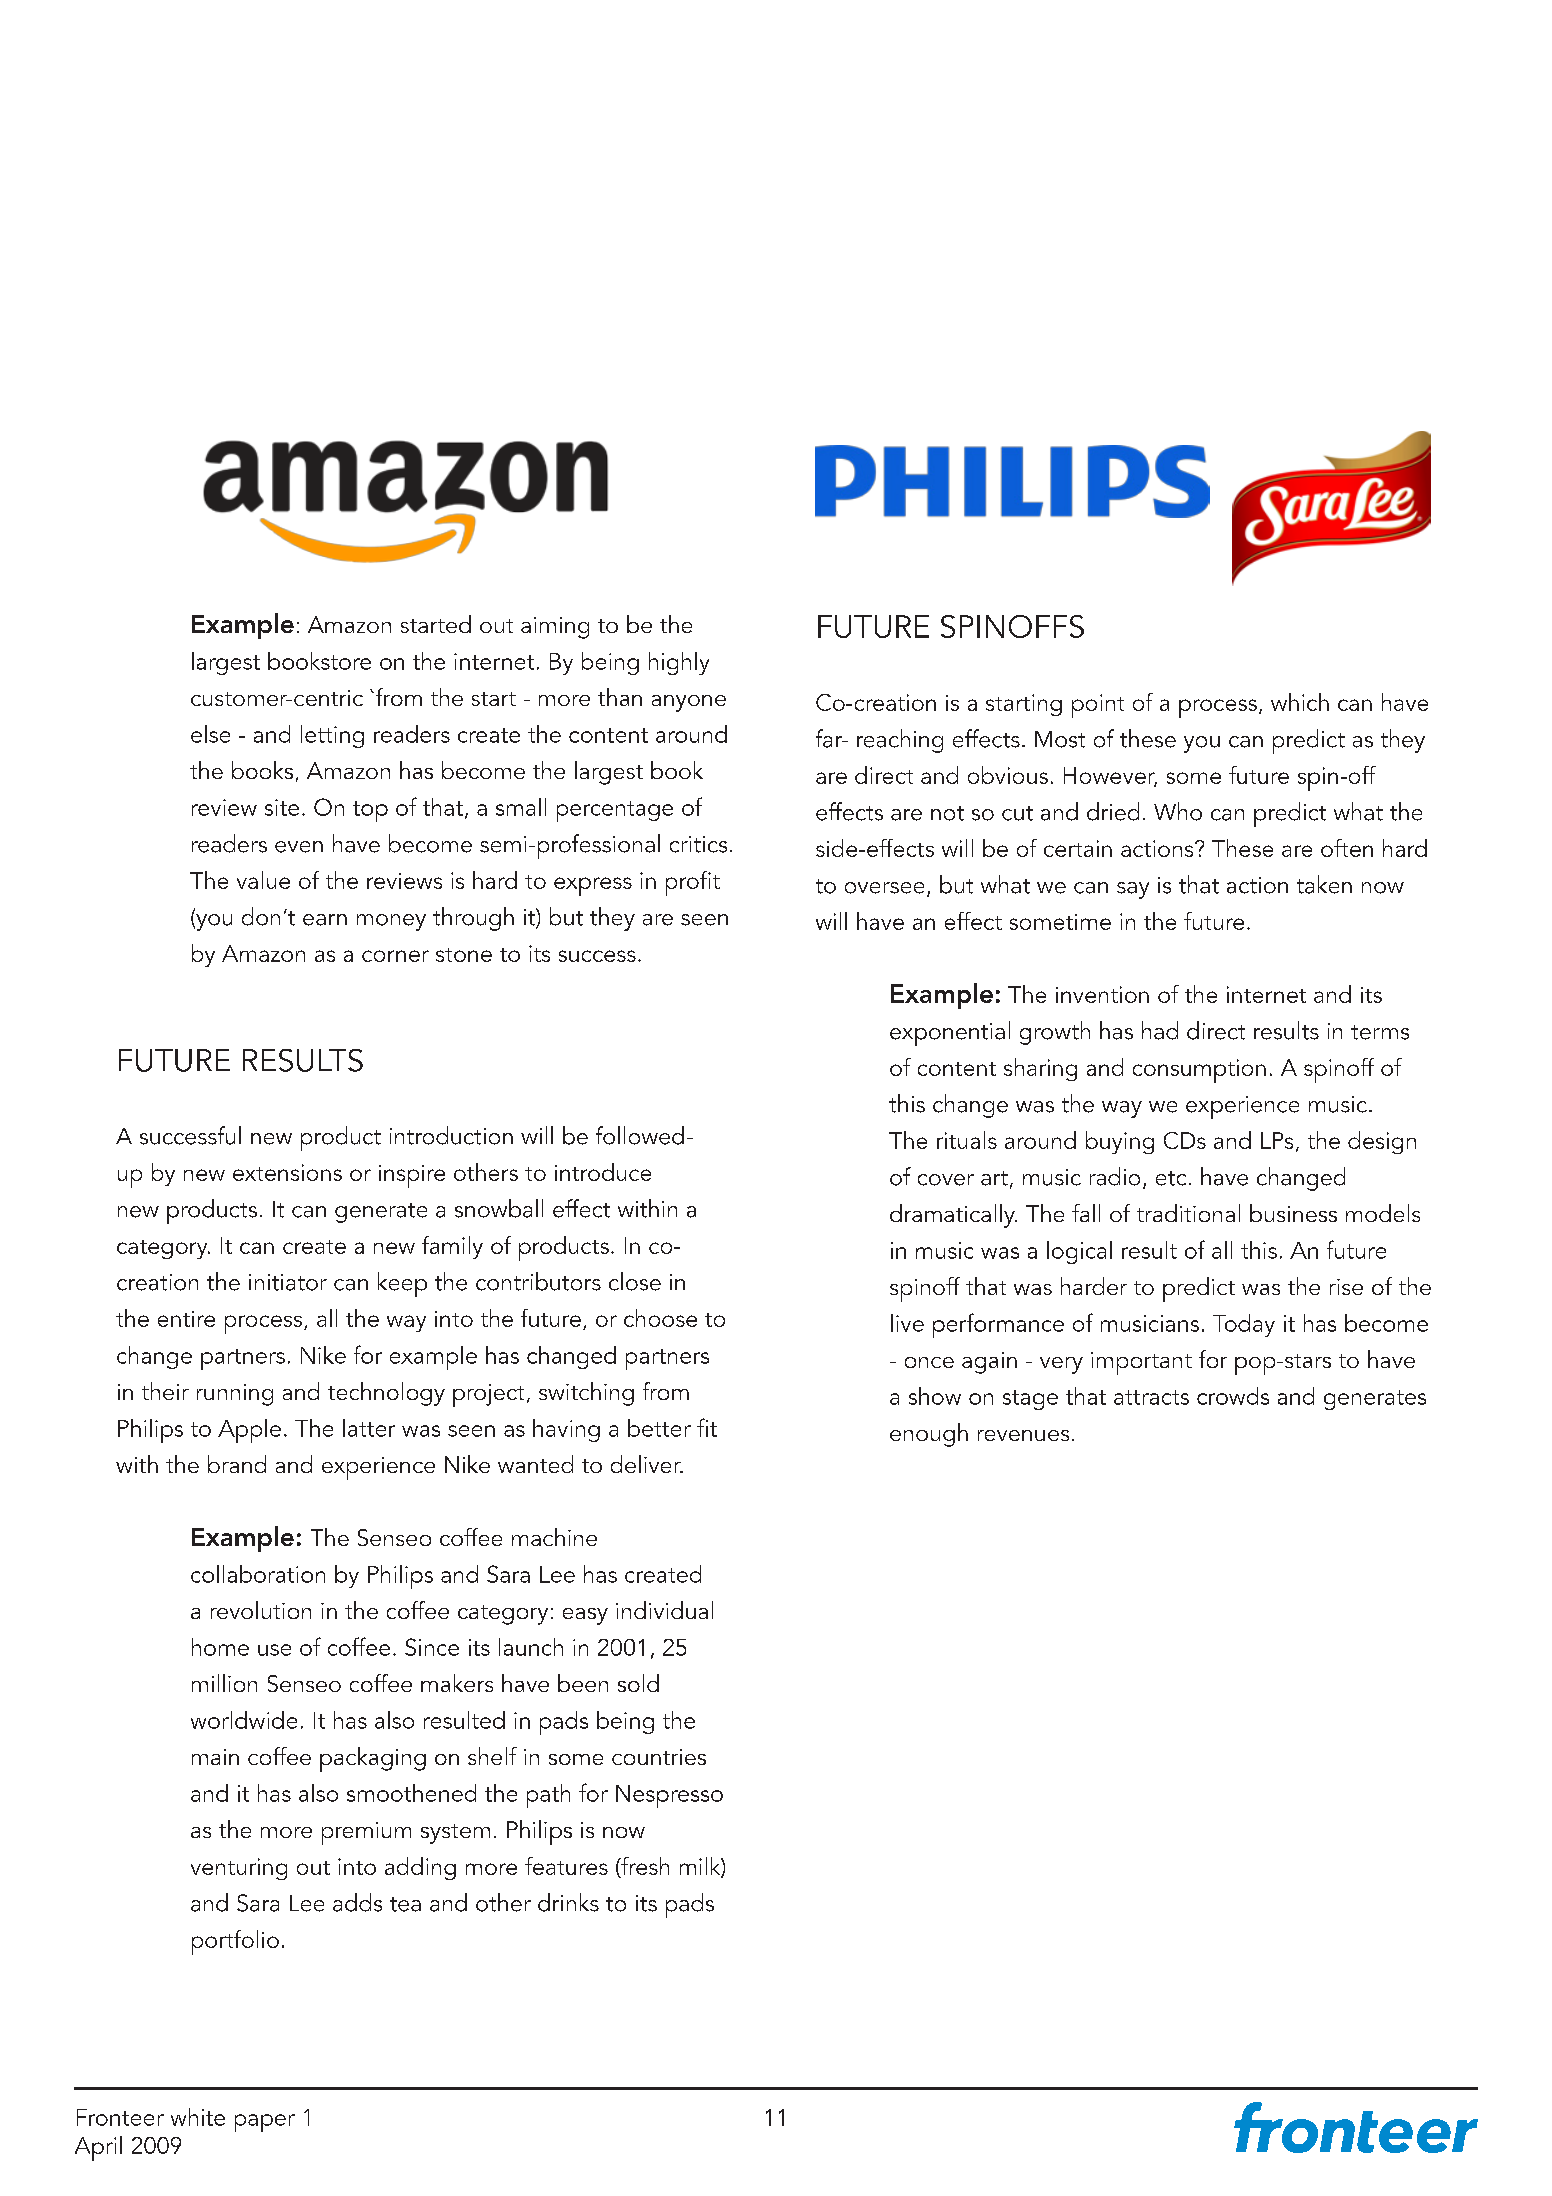 This screenshot has width=1552, height=2196. What do you see at coordinates (265, 2123) in the screenshot?
I see `paper` at bounding box center [265, 2123].
